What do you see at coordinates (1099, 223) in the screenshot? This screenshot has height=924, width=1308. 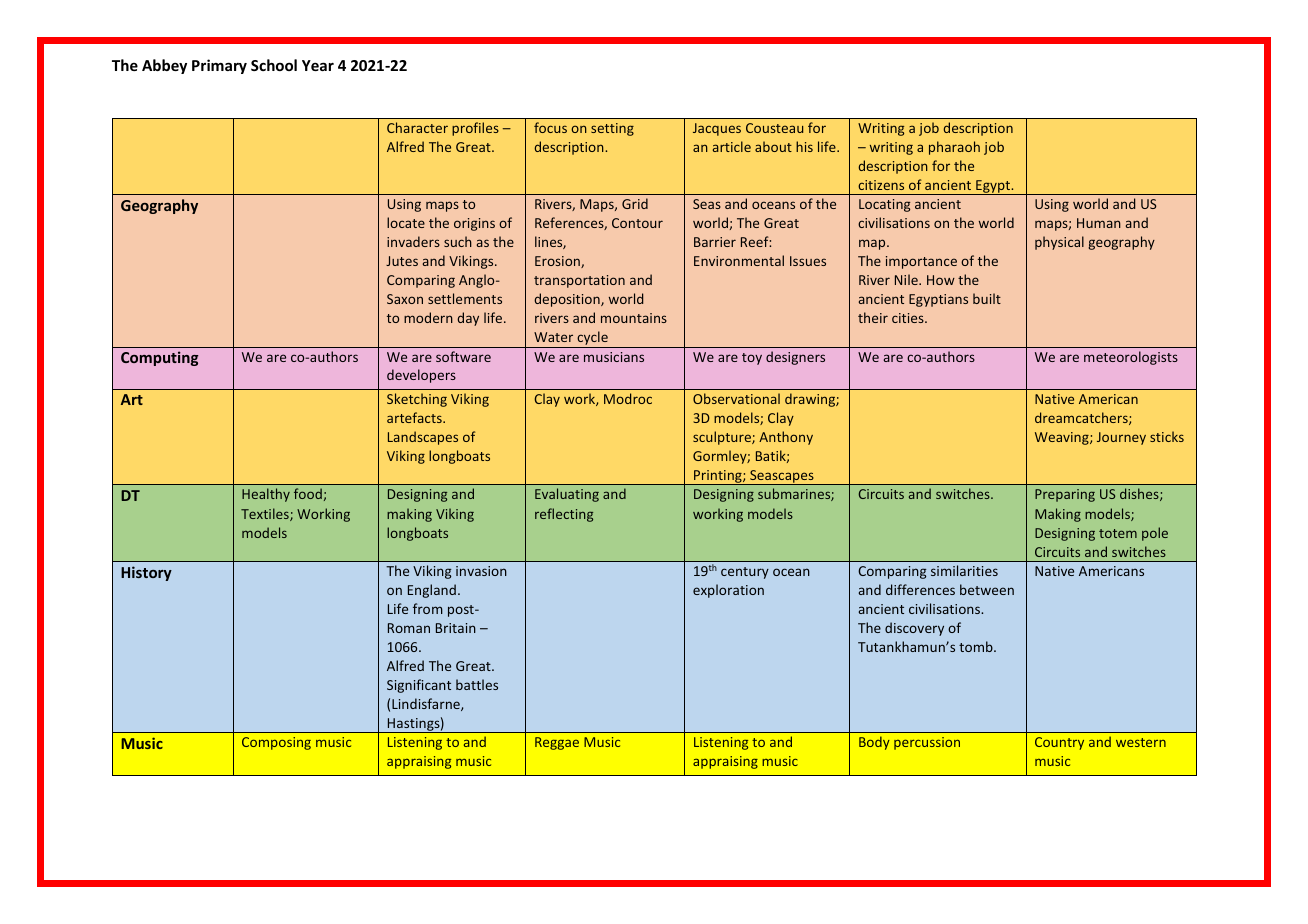 I see `Human` at bounding box center [1099, 223].
